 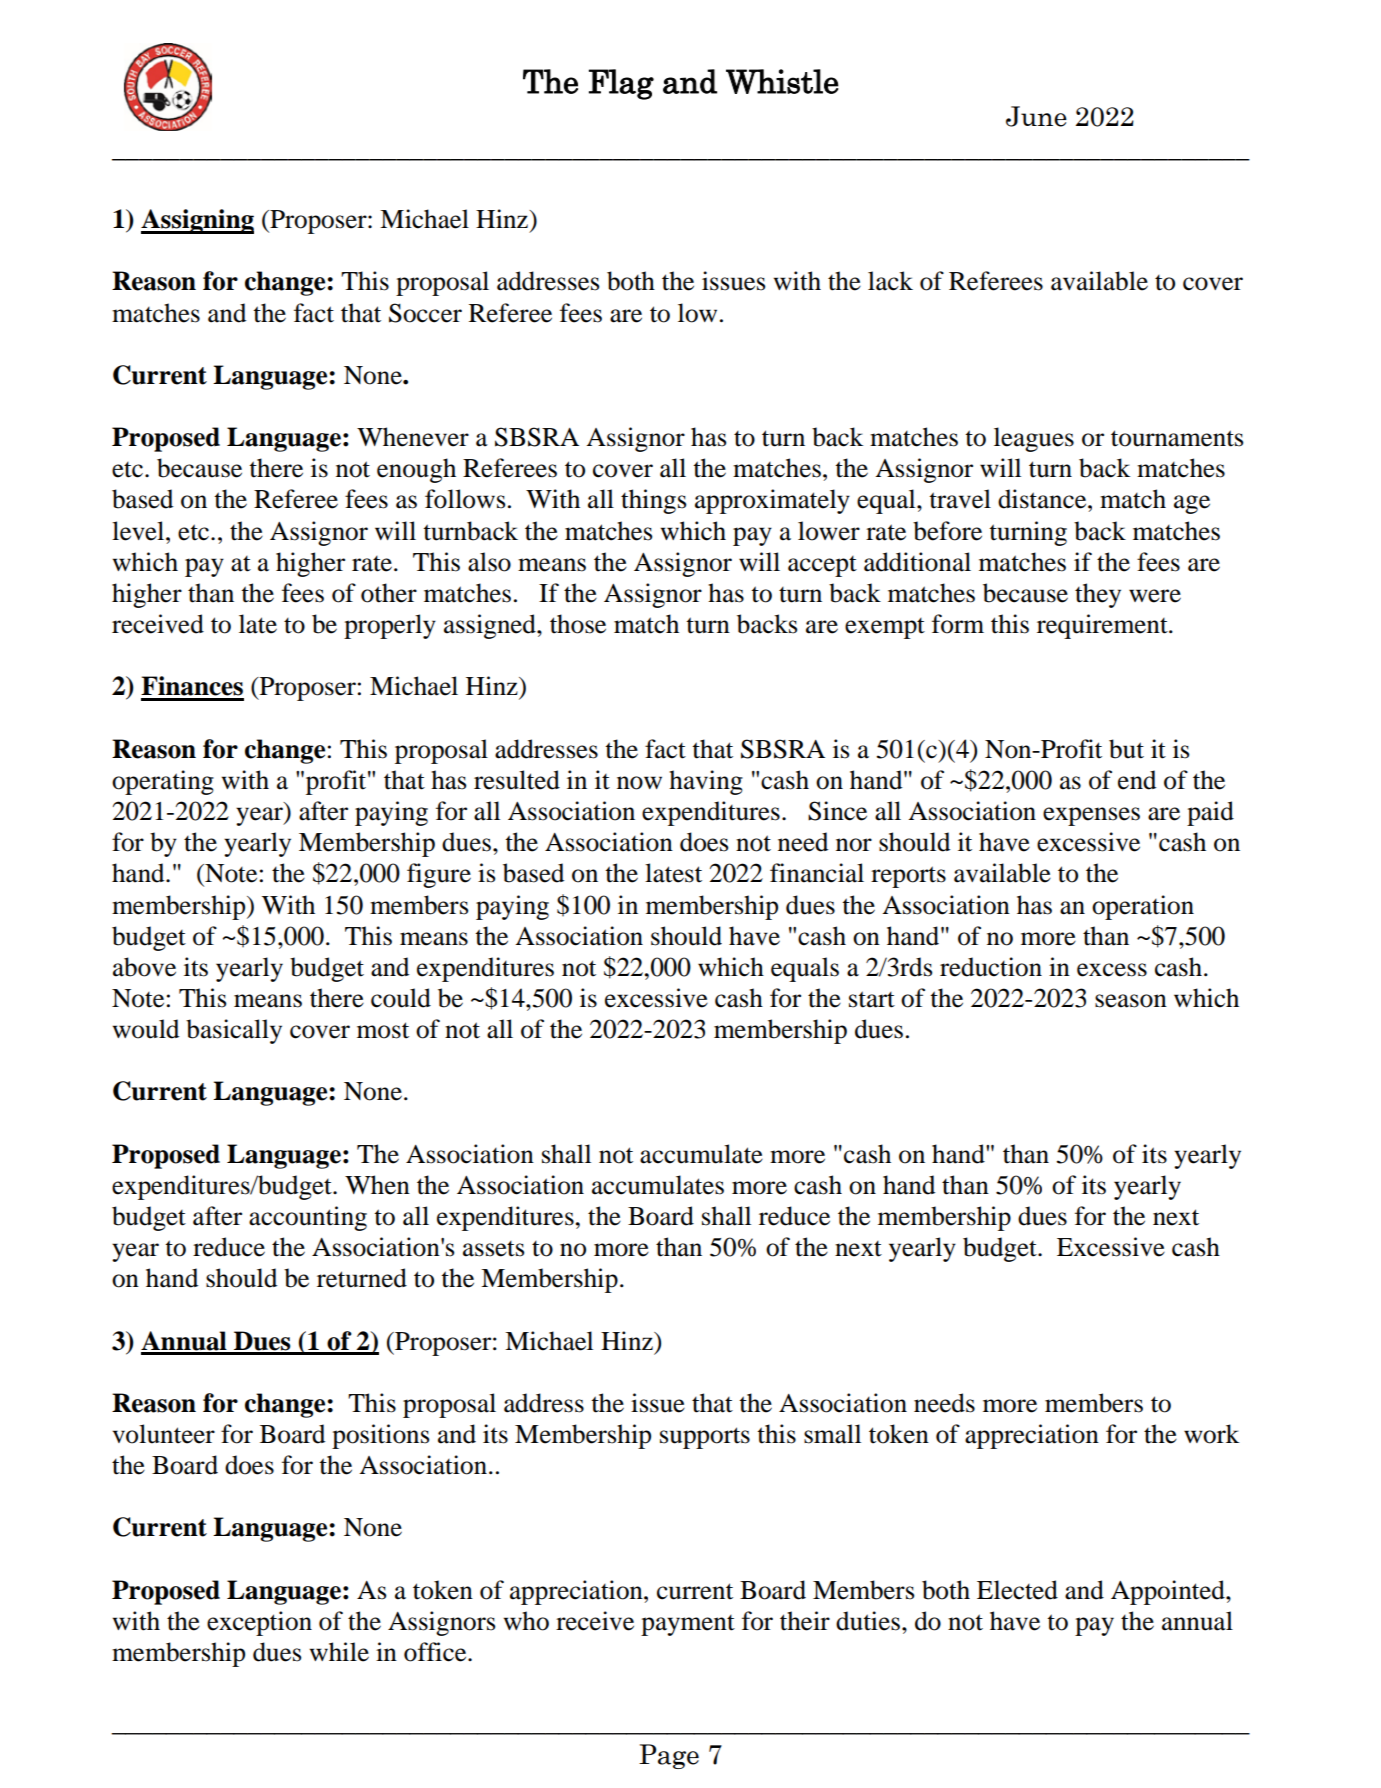 What do you see at coordinates (1036, 116) in the document?
I see `June` at bounding box center [1036, 116].
